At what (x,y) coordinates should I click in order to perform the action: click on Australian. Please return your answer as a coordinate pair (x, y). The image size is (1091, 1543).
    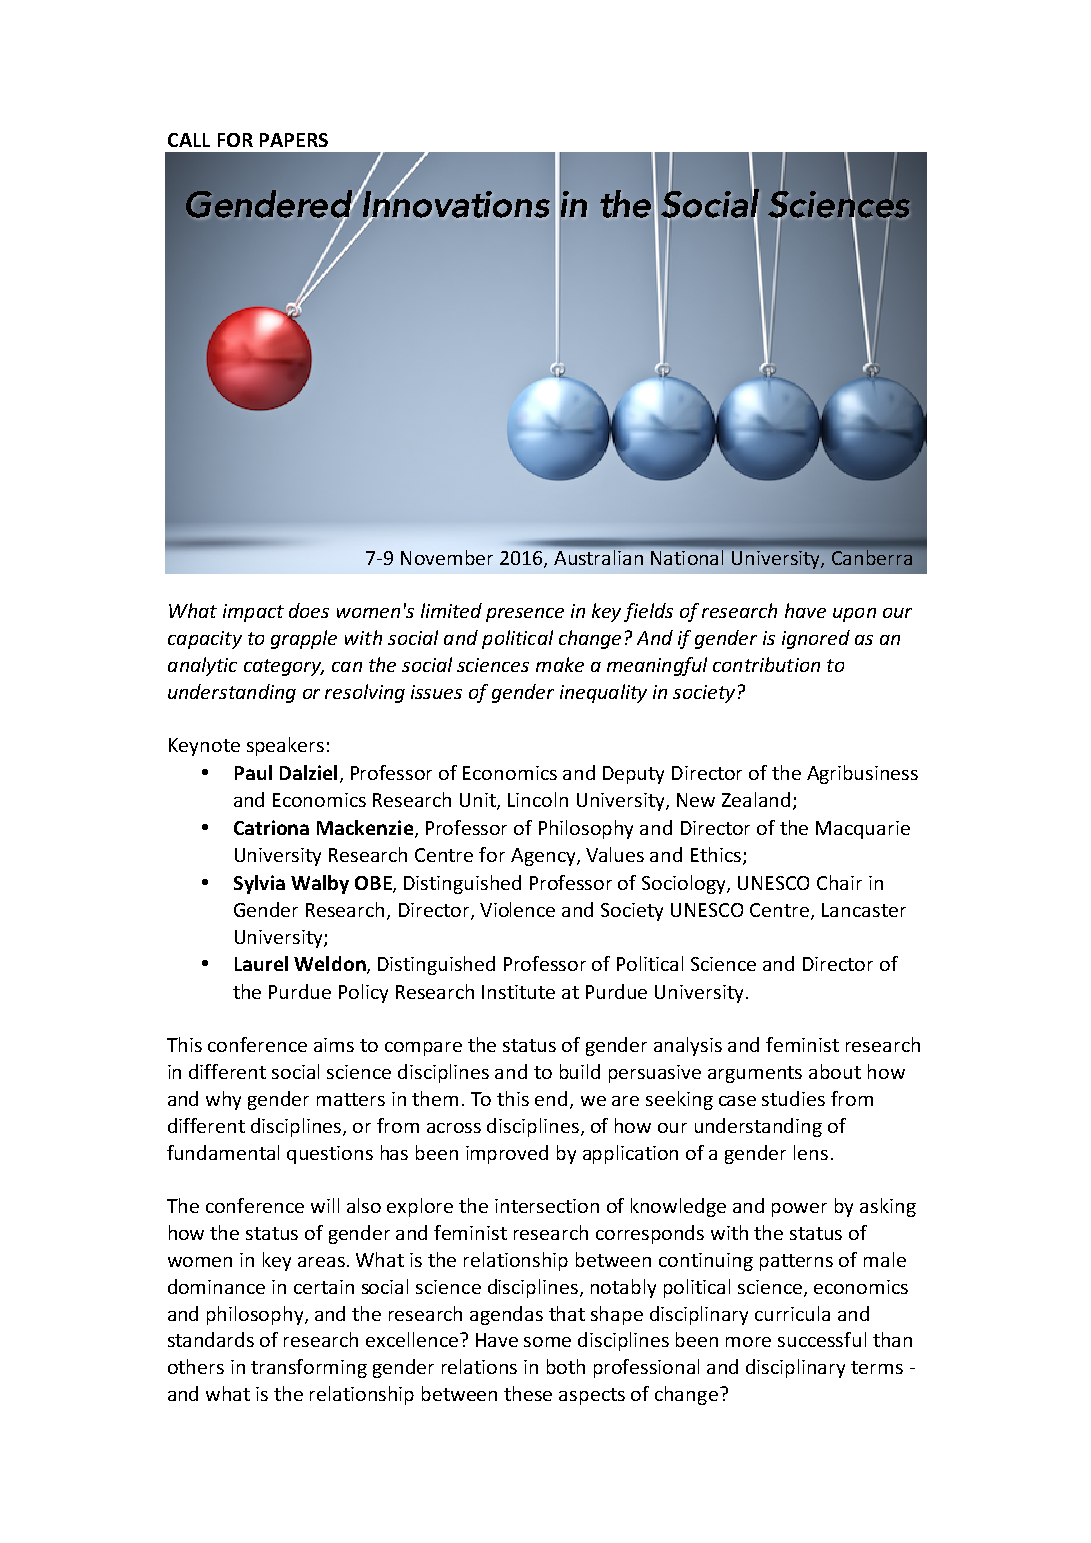
    Looking at the image, I should click on (598, 557).
